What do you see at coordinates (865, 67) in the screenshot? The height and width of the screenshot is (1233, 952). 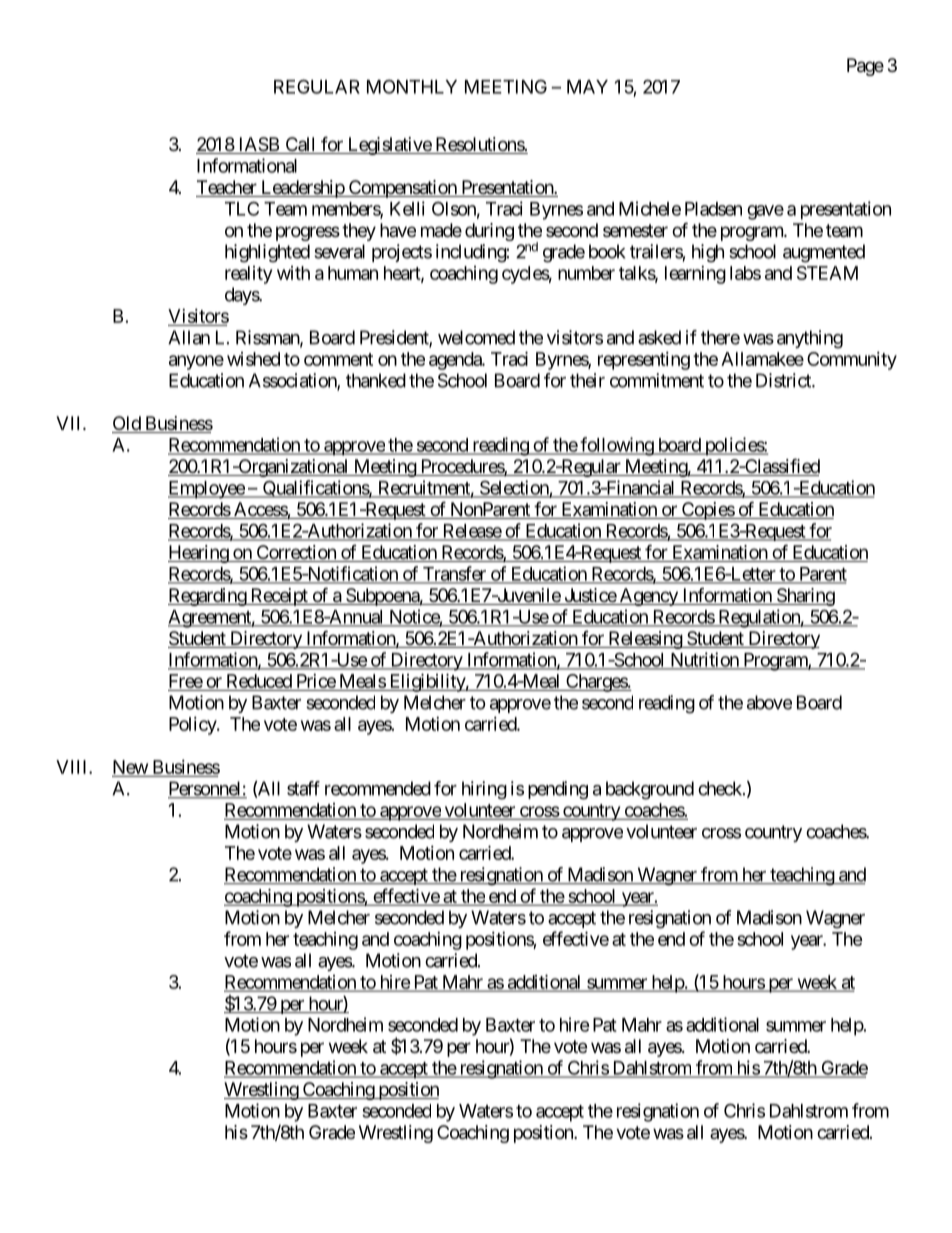 I see `Page` at bounding box center [865, 67].
